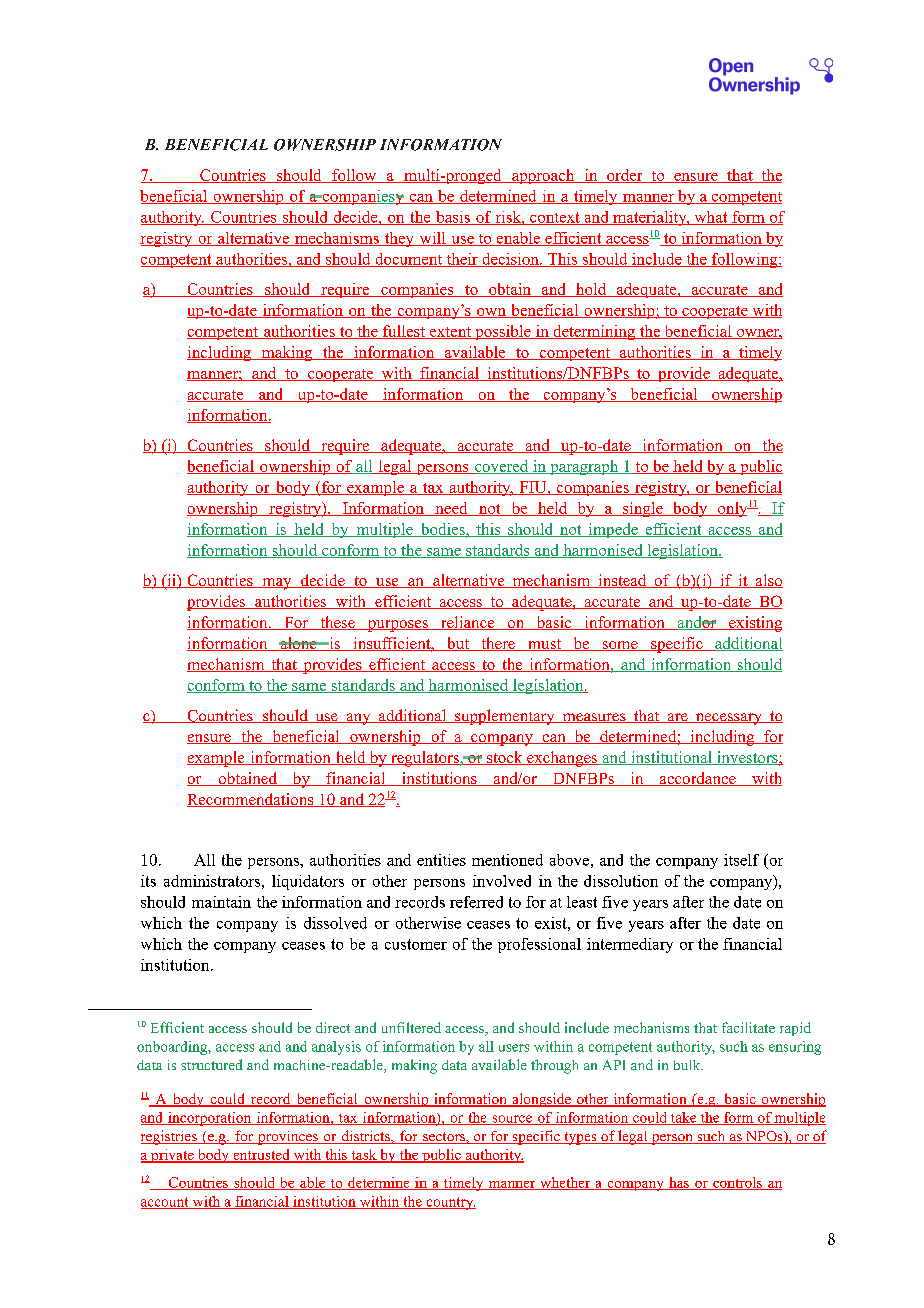  Describe the element at coordinates (453, 218) in the screenshot. I see `basis` at that location.
